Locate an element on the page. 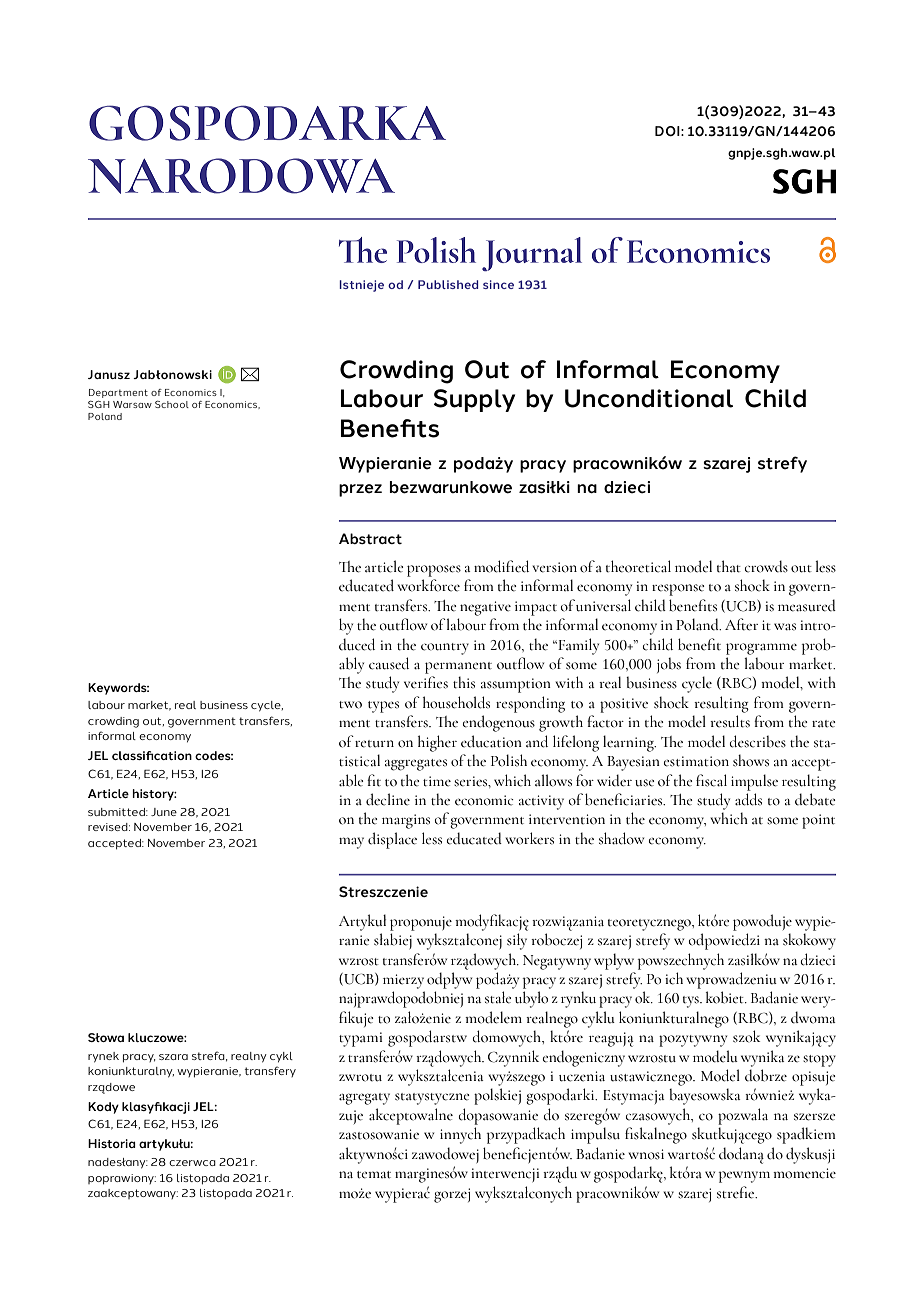 The image size is (924, 1308). Unconditional is located at coordinates (649, 398).
